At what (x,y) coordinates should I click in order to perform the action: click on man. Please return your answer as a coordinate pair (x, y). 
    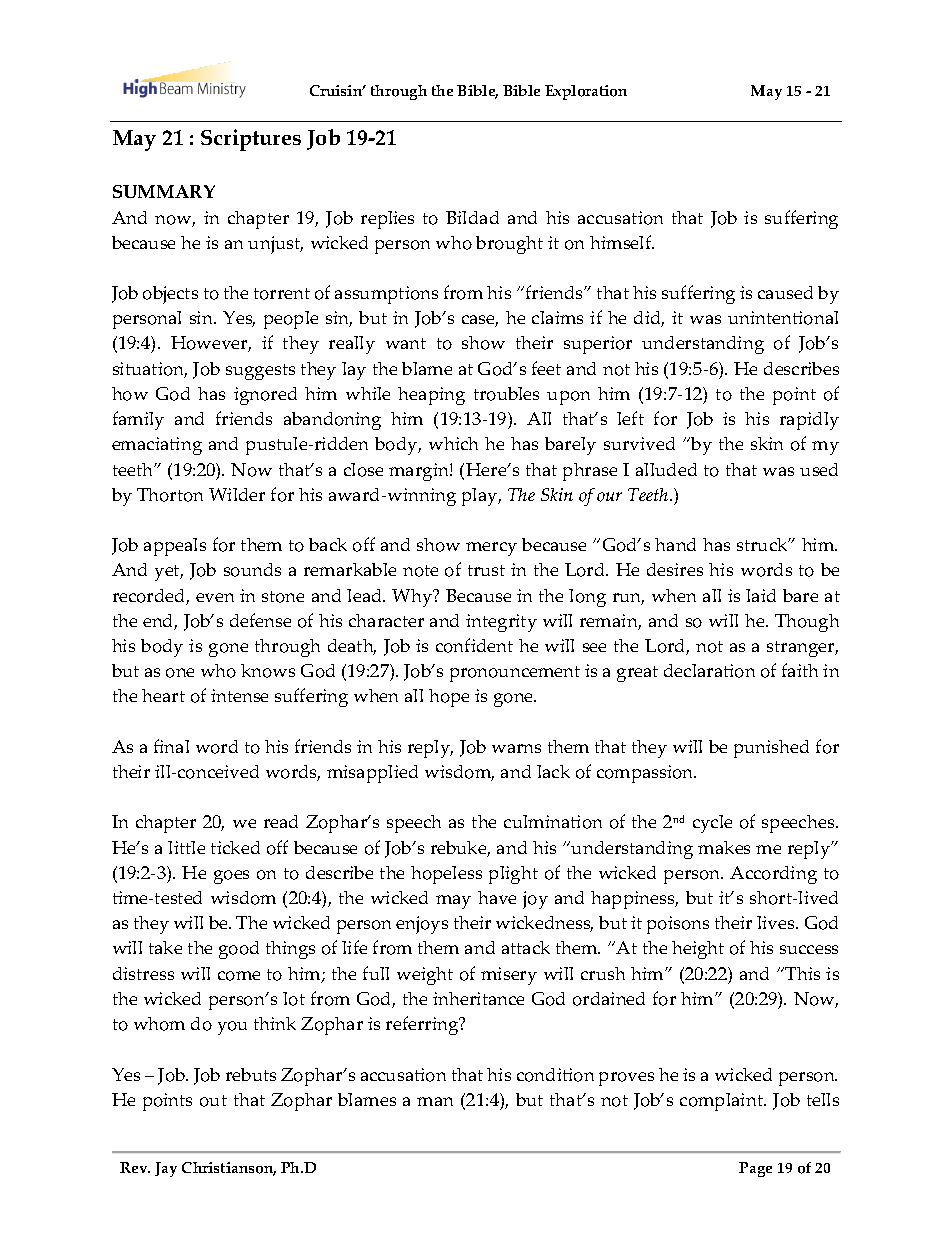
    Looking at the image, I should click on (435, 1101).
